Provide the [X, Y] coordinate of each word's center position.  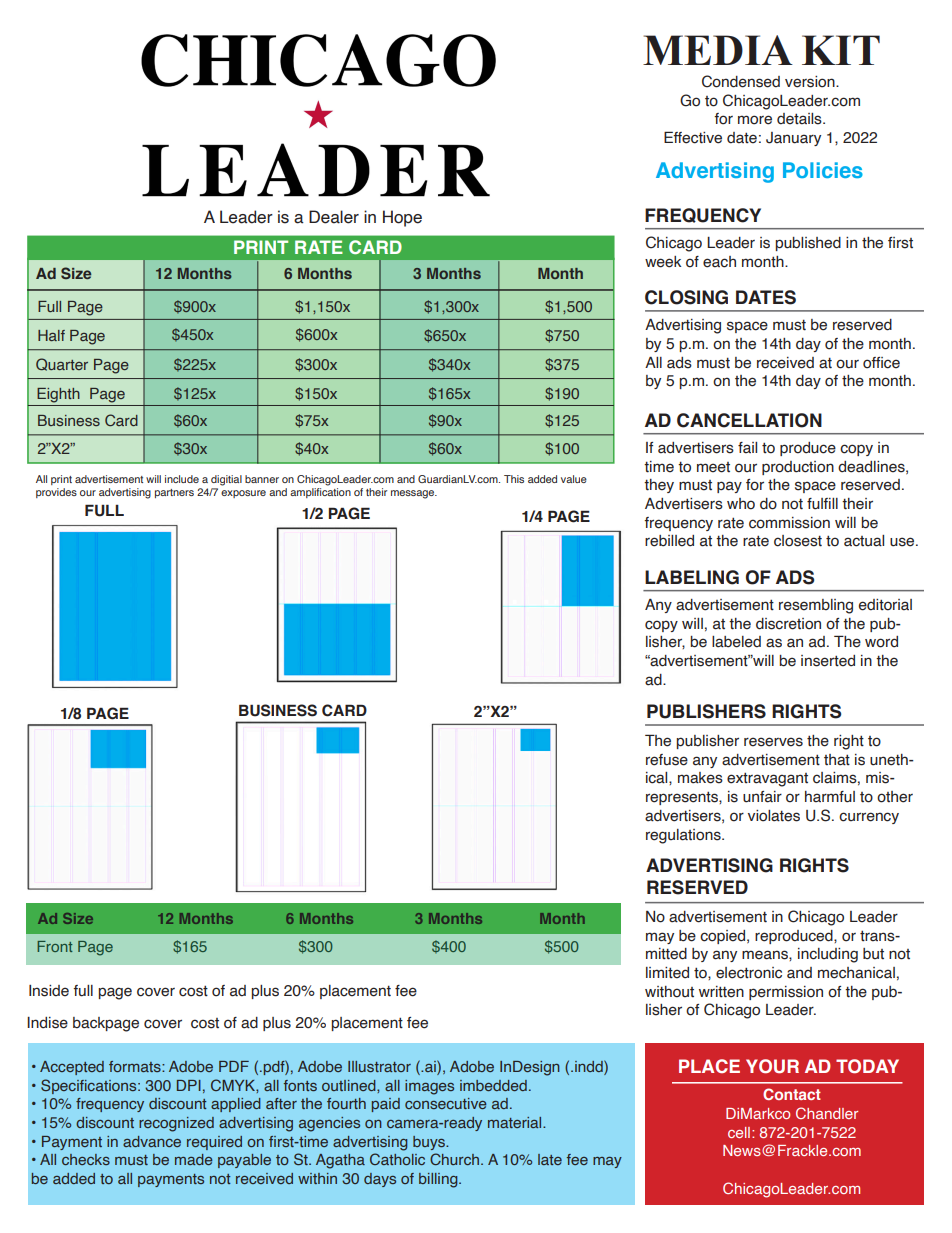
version [811, 82]
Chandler [827, 1113]
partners [174, 493]
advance [152, 1141]
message [414, 494]
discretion [788, 624]
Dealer [334, 217]
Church [456, 1159]
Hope [402, 218]
